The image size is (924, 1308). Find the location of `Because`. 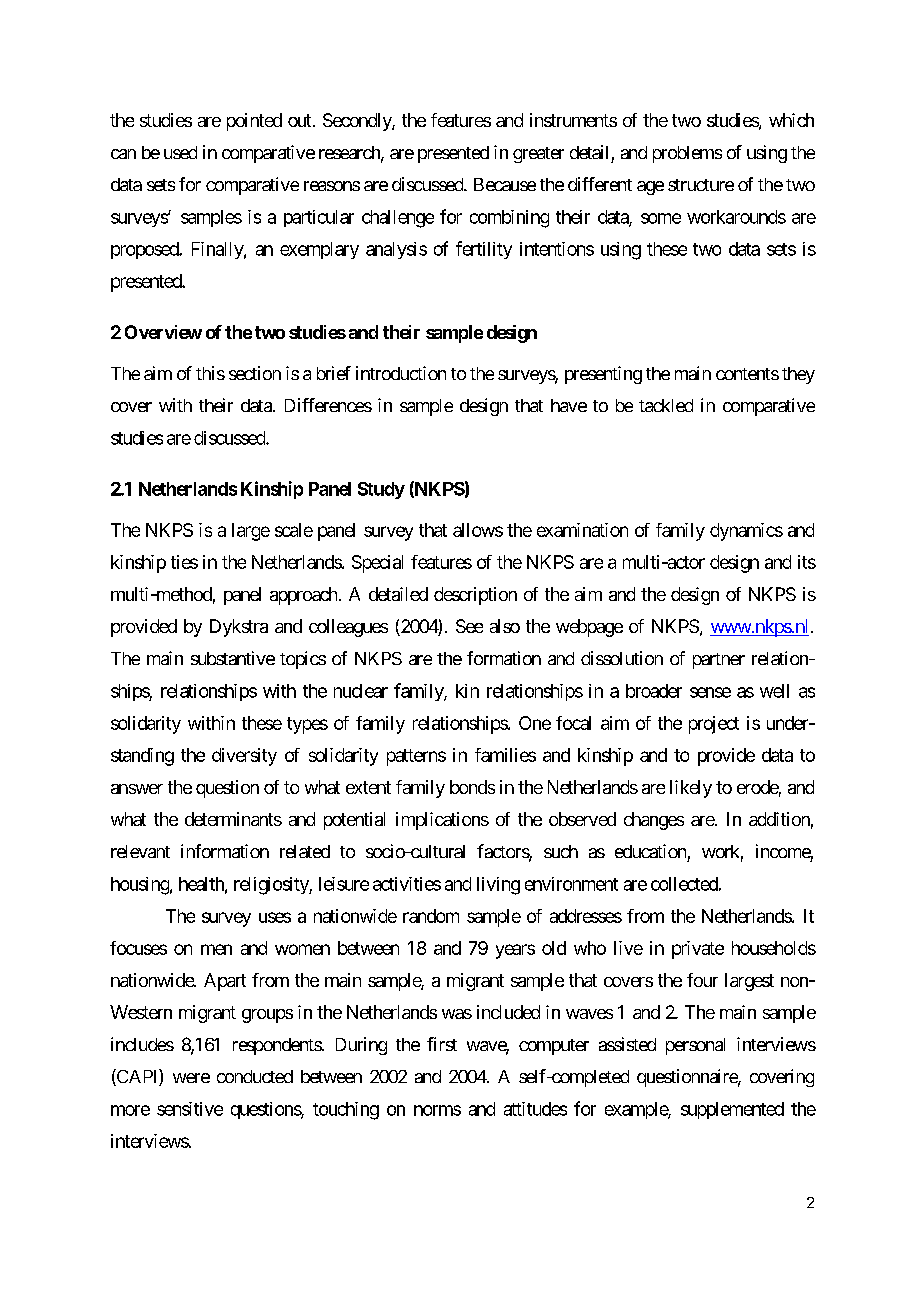

Because is located at coordinates (505, 184).
